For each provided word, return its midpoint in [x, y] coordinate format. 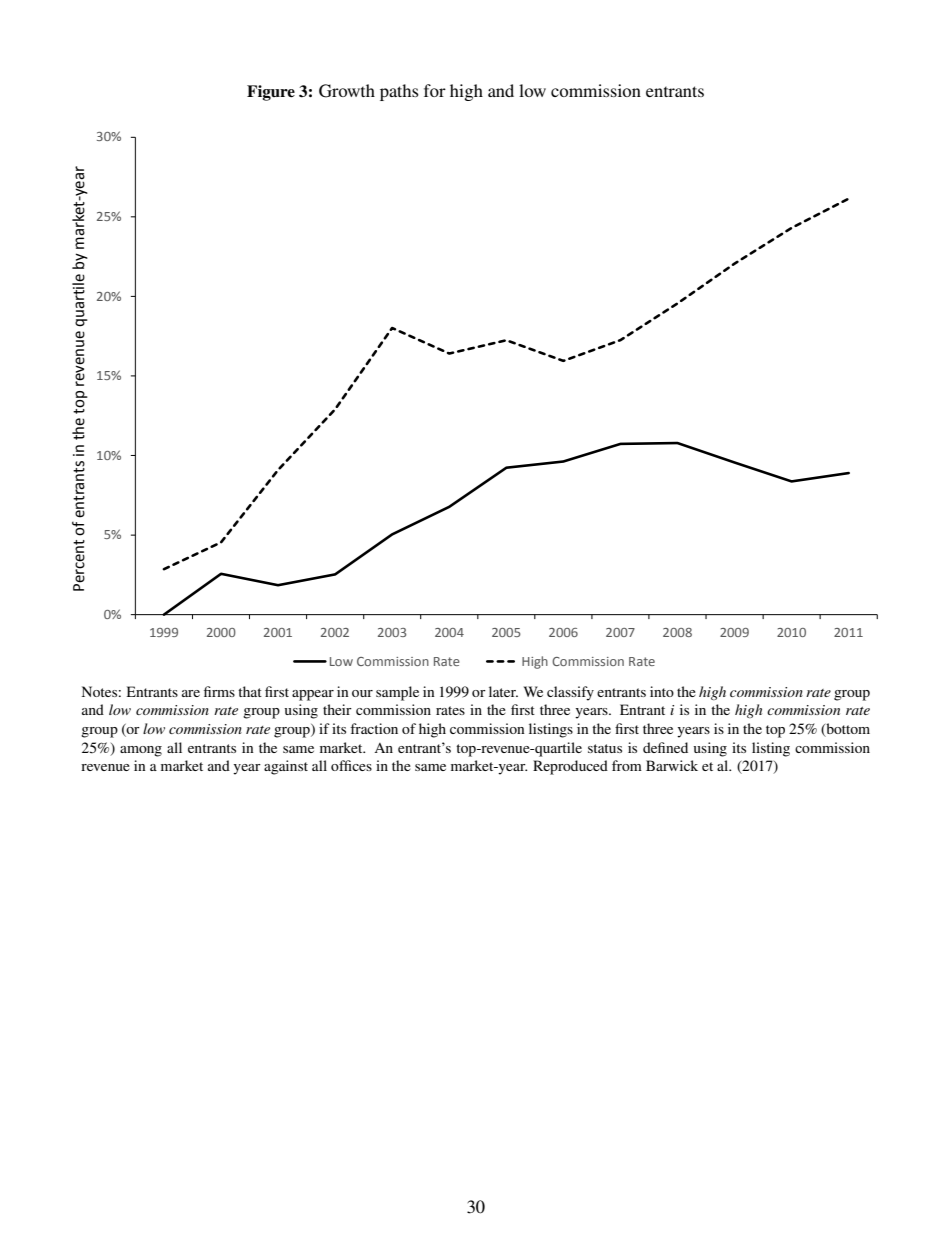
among [141, 751]
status [605, 748]
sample [397, 693]
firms [219, 691]
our [362, 693]
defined [665, 747]
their [337, 709]
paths [399, 92]
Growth [347, 91]
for [435, 90]
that [250, 691]
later [503, 691]
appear [313, 695]
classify [570, 693]
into [662, 691]
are [191, 693]
